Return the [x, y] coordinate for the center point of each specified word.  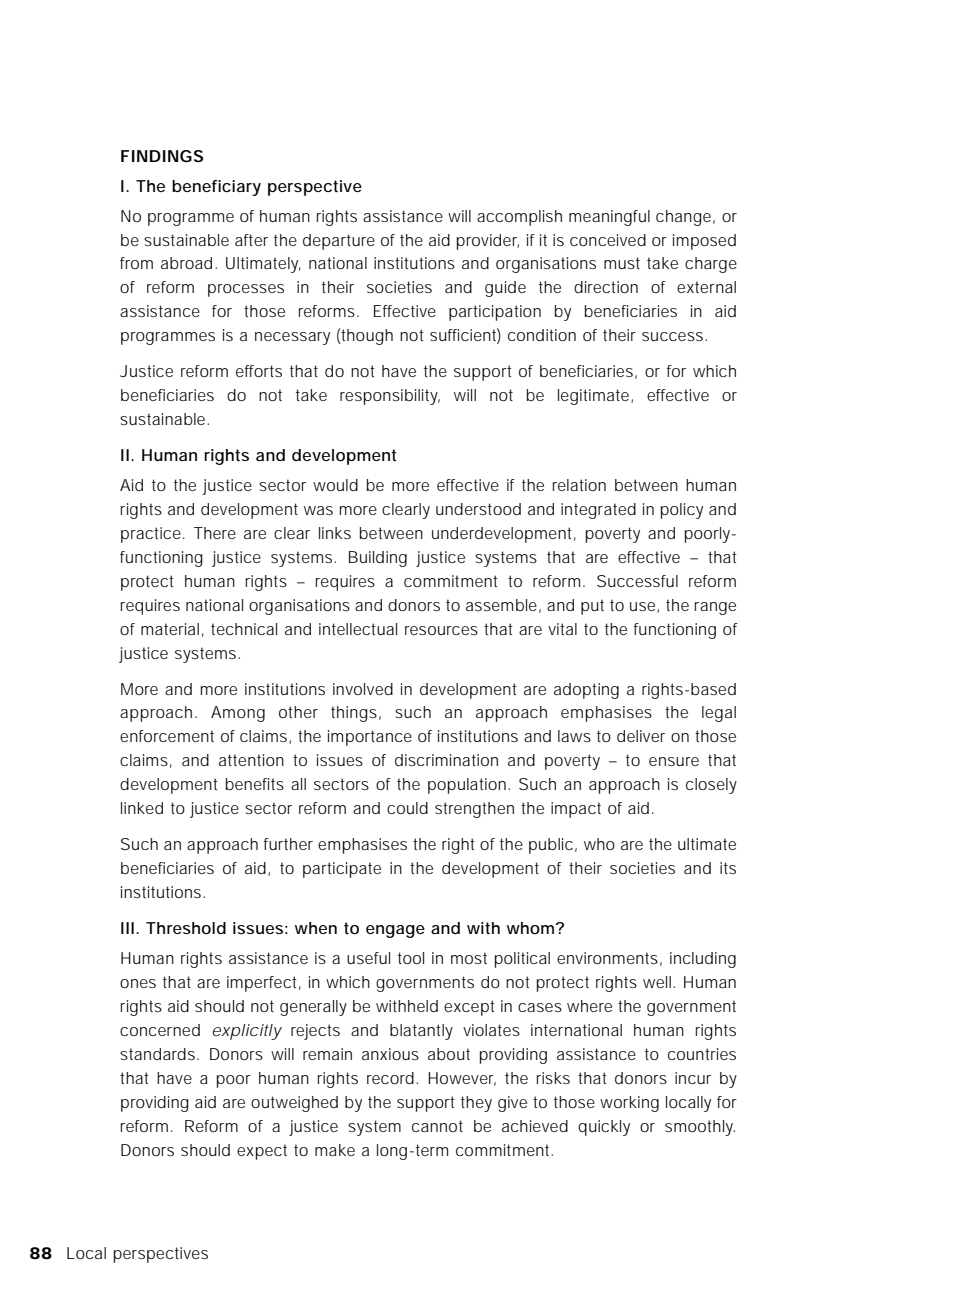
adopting [586, 691]
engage [395, 931]
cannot [437, 1126]
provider [488, 242]
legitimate [595, 397]
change [685, 218]
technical [244, 629]
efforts [259, 371]
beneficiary [216, 188]
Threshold [186, 928]
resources [441, 630]
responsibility [390, 397]
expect [262, 1152]
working [629, 1104]
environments [609, 959]
